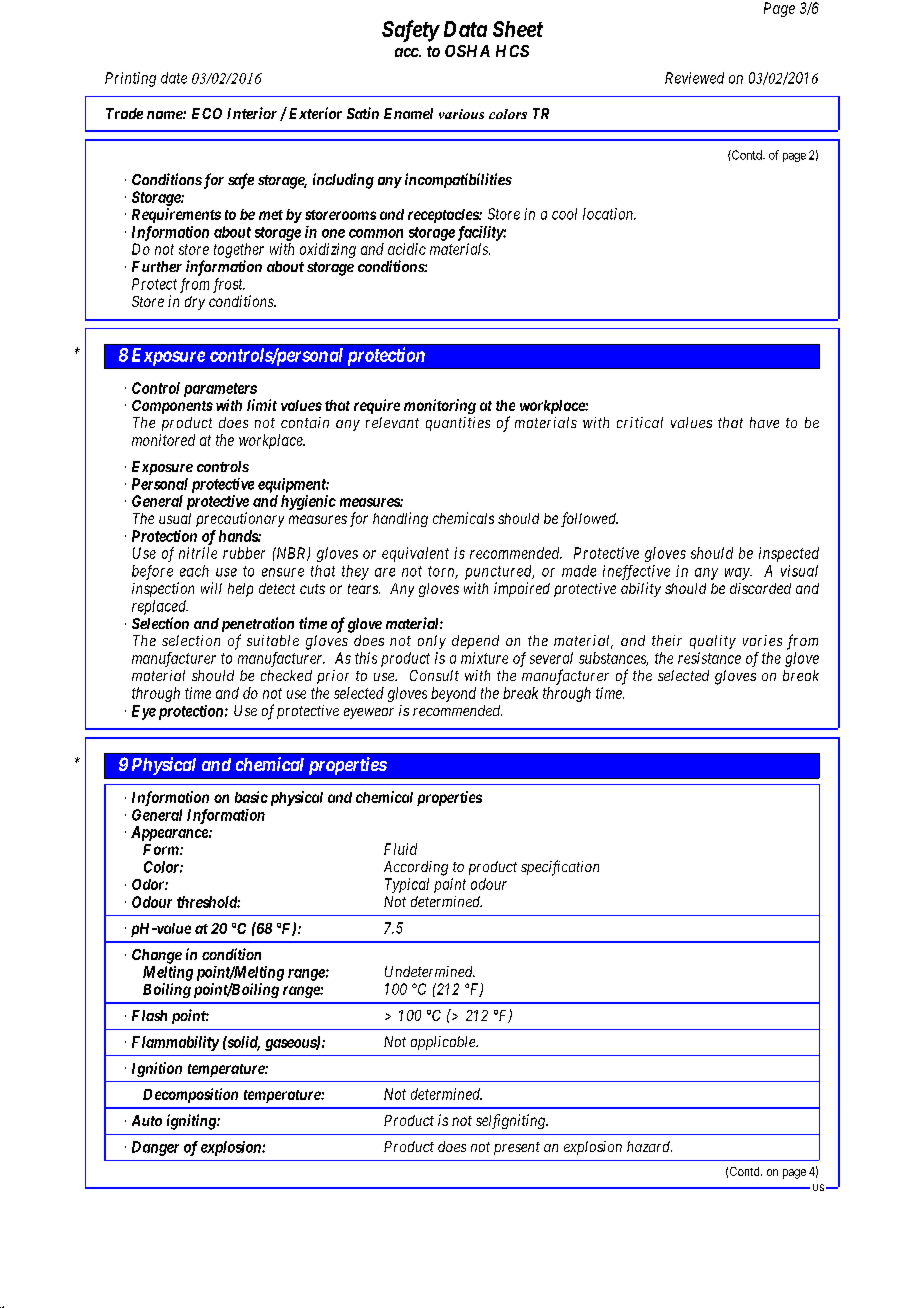  Describe the element at coordinates (764, 422) in the page. I see `have` at that location.
